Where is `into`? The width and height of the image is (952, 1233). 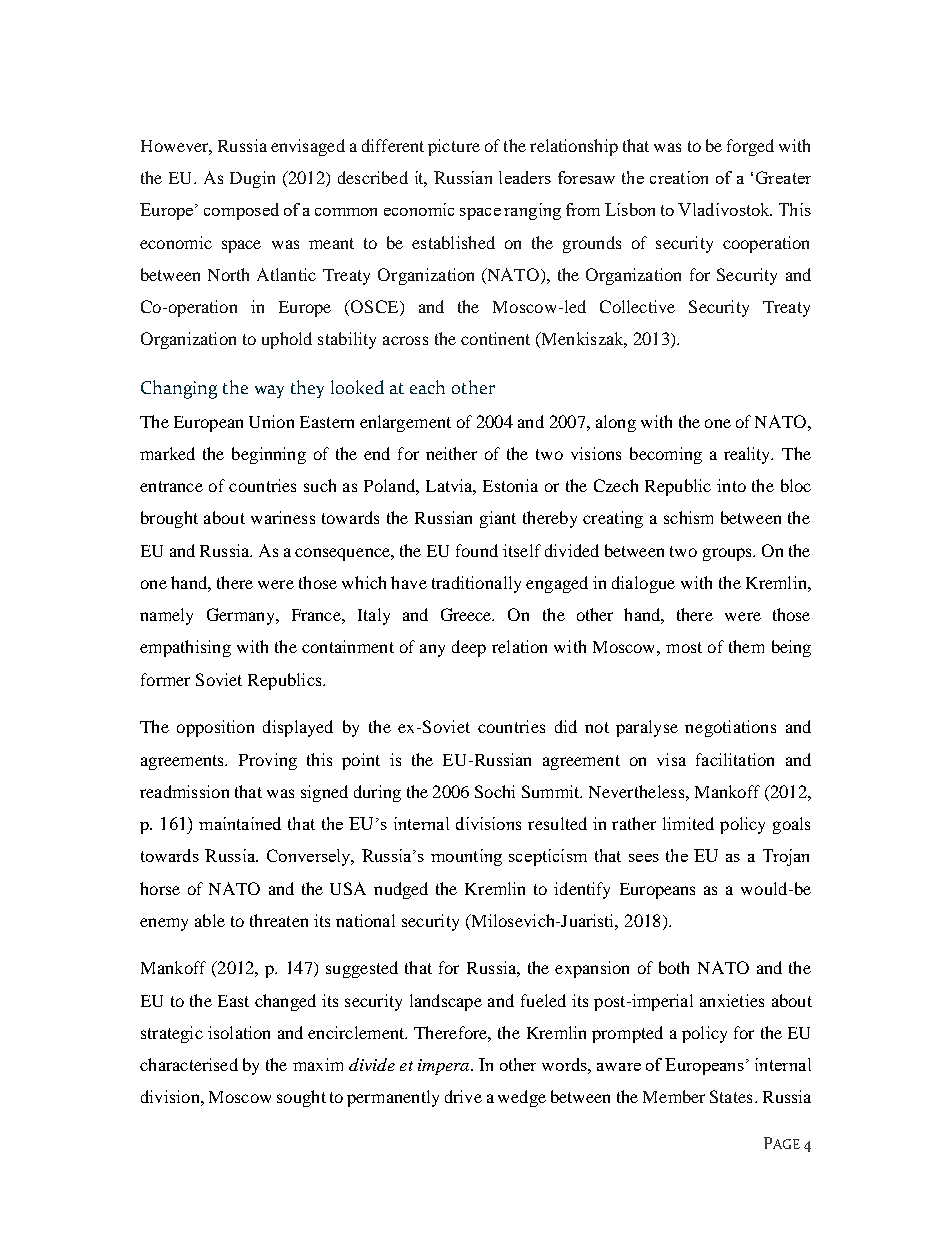
into is located at coordinates (731, 485).
